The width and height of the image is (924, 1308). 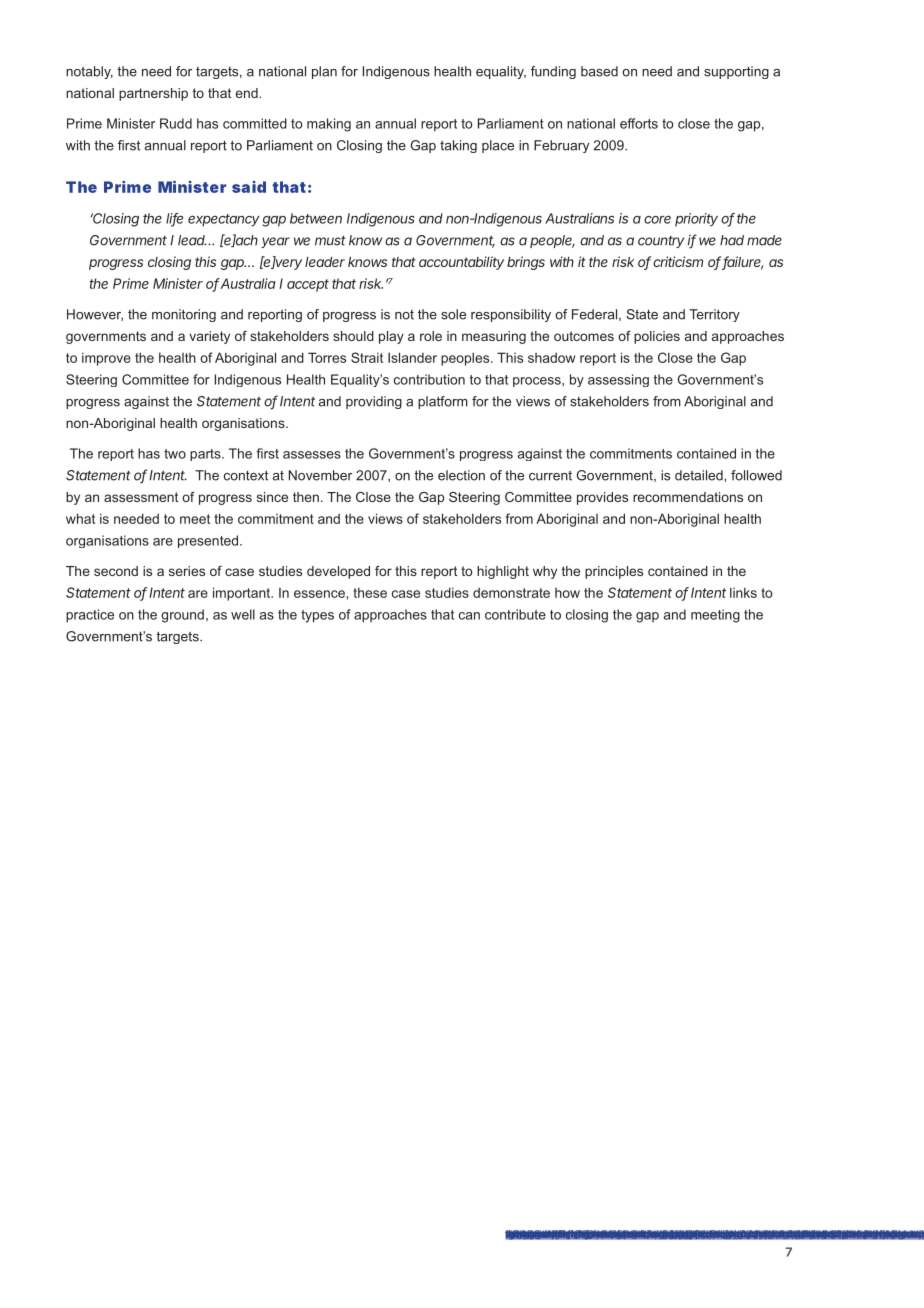 I want to click on role, so click(x=431, y=336).
